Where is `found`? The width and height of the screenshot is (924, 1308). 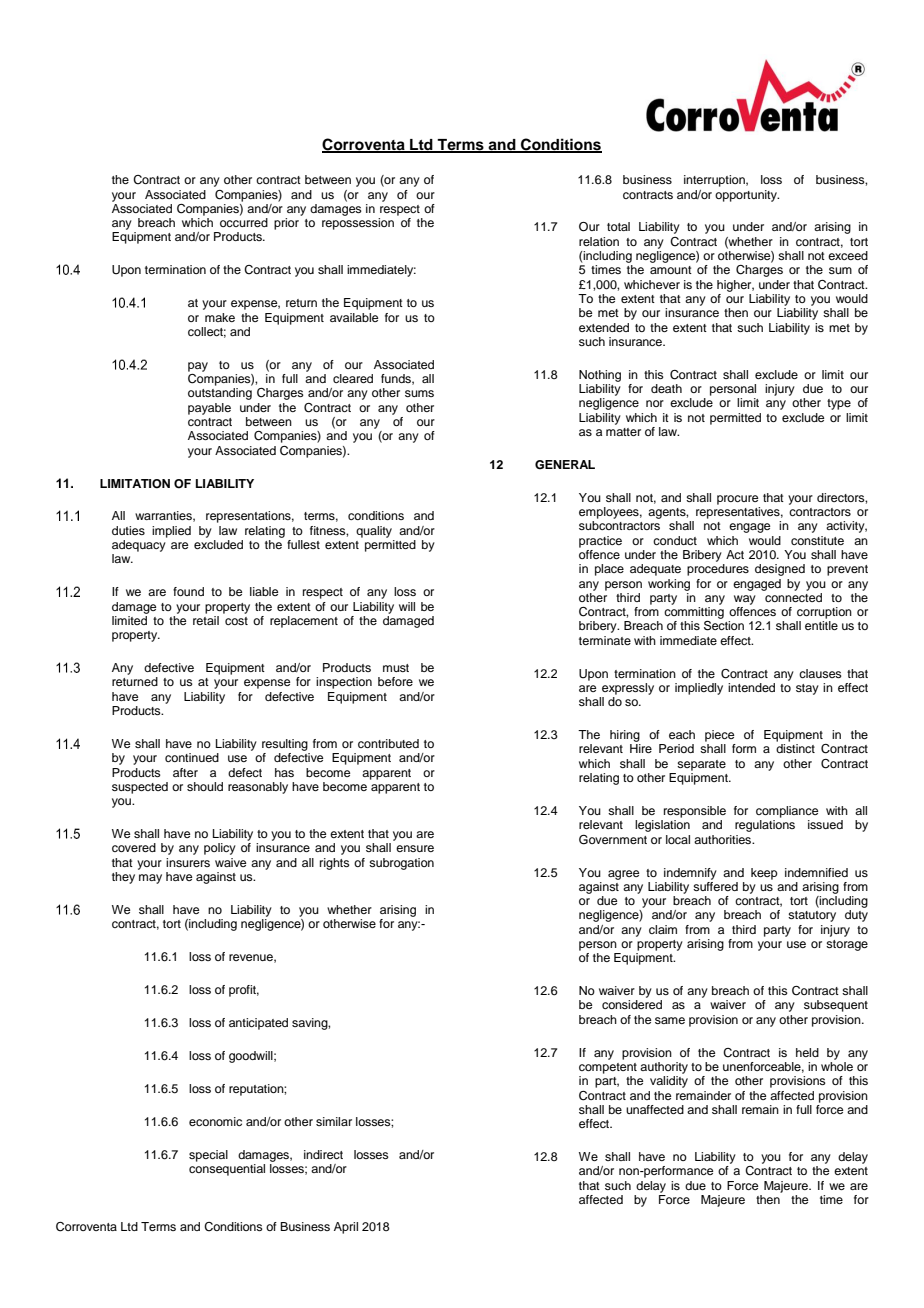 found is located at coordinates (188, 591).
